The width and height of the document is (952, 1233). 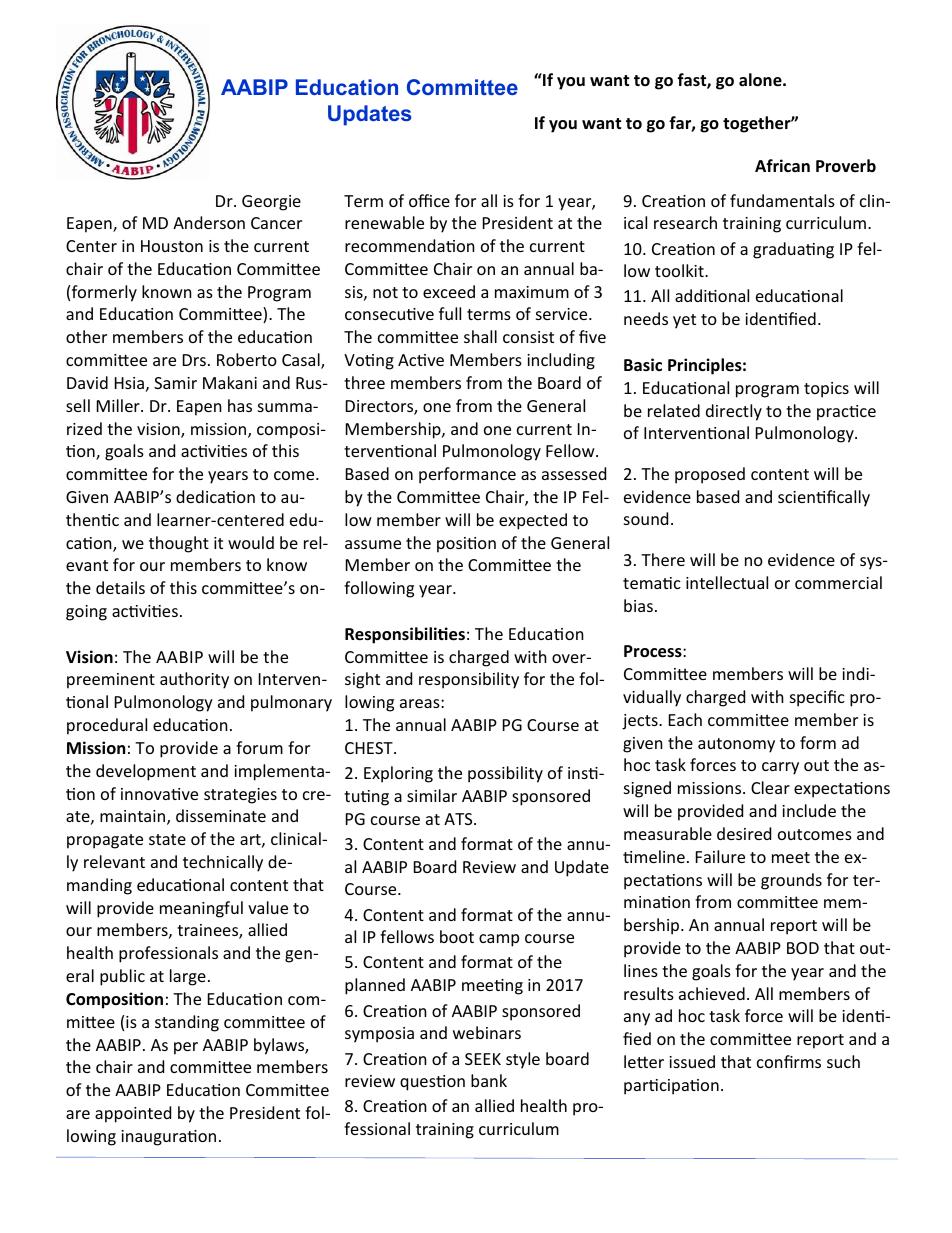 I want to click on bank, so click(x=489, y=1080).
